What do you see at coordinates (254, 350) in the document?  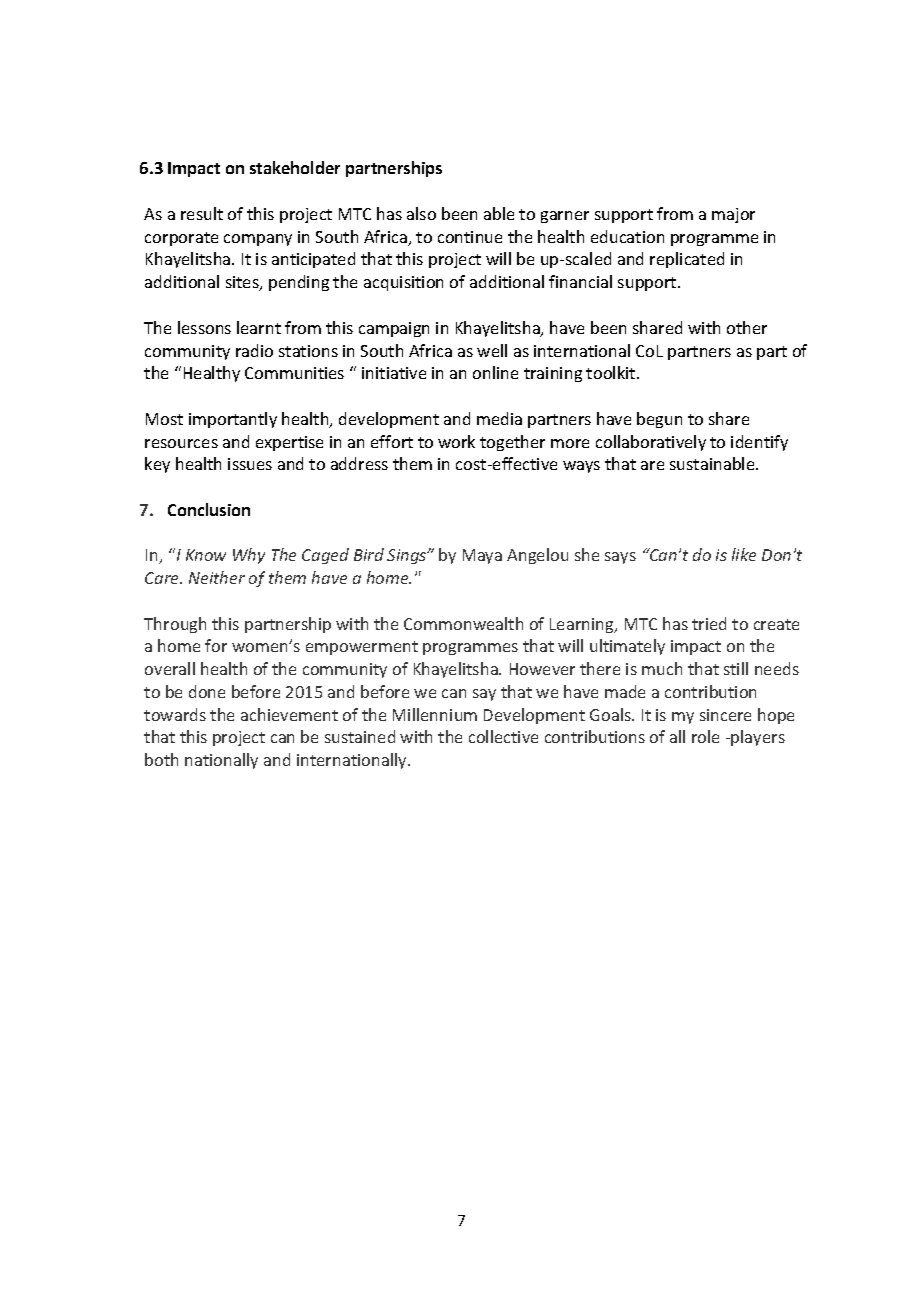 I see `radio` at bounding box center [254, 350].
